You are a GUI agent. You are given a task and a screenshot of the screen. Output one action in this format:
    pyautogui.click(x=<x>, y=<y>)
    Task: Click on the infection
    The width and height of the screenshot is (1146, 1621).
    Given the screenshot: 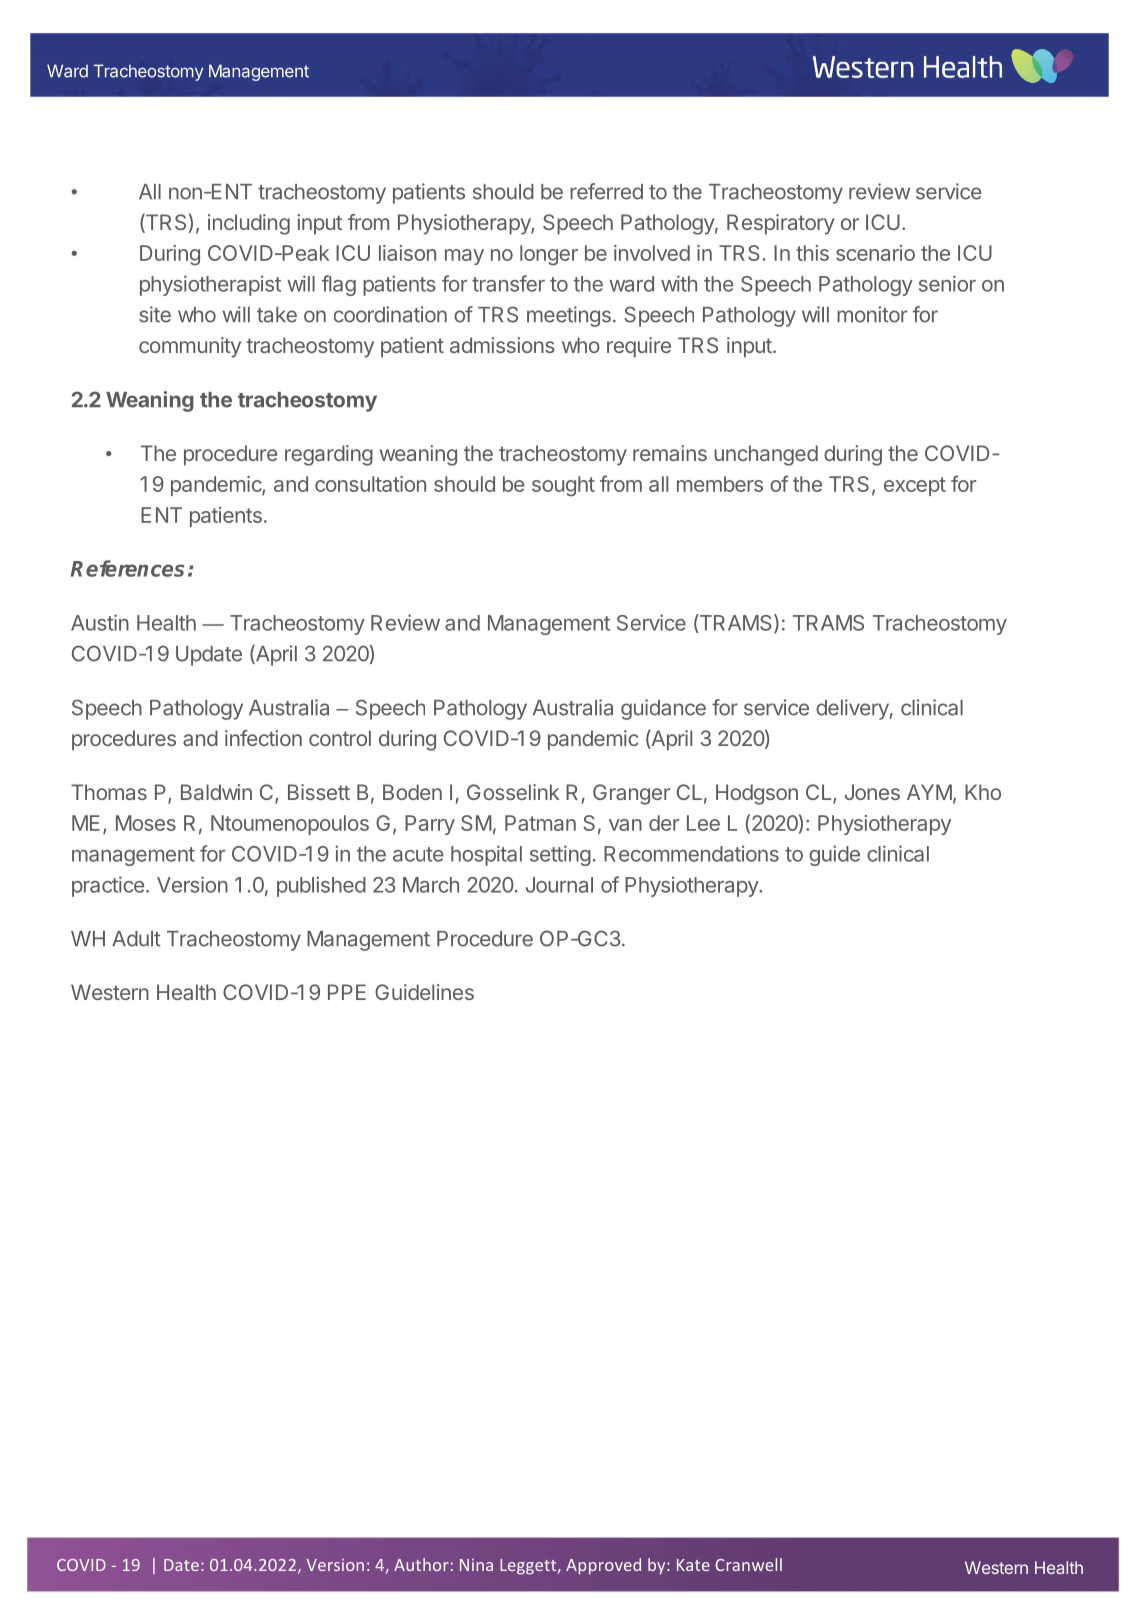 What is the action you would take?
    pyautogui.click(x=263, y=738)
